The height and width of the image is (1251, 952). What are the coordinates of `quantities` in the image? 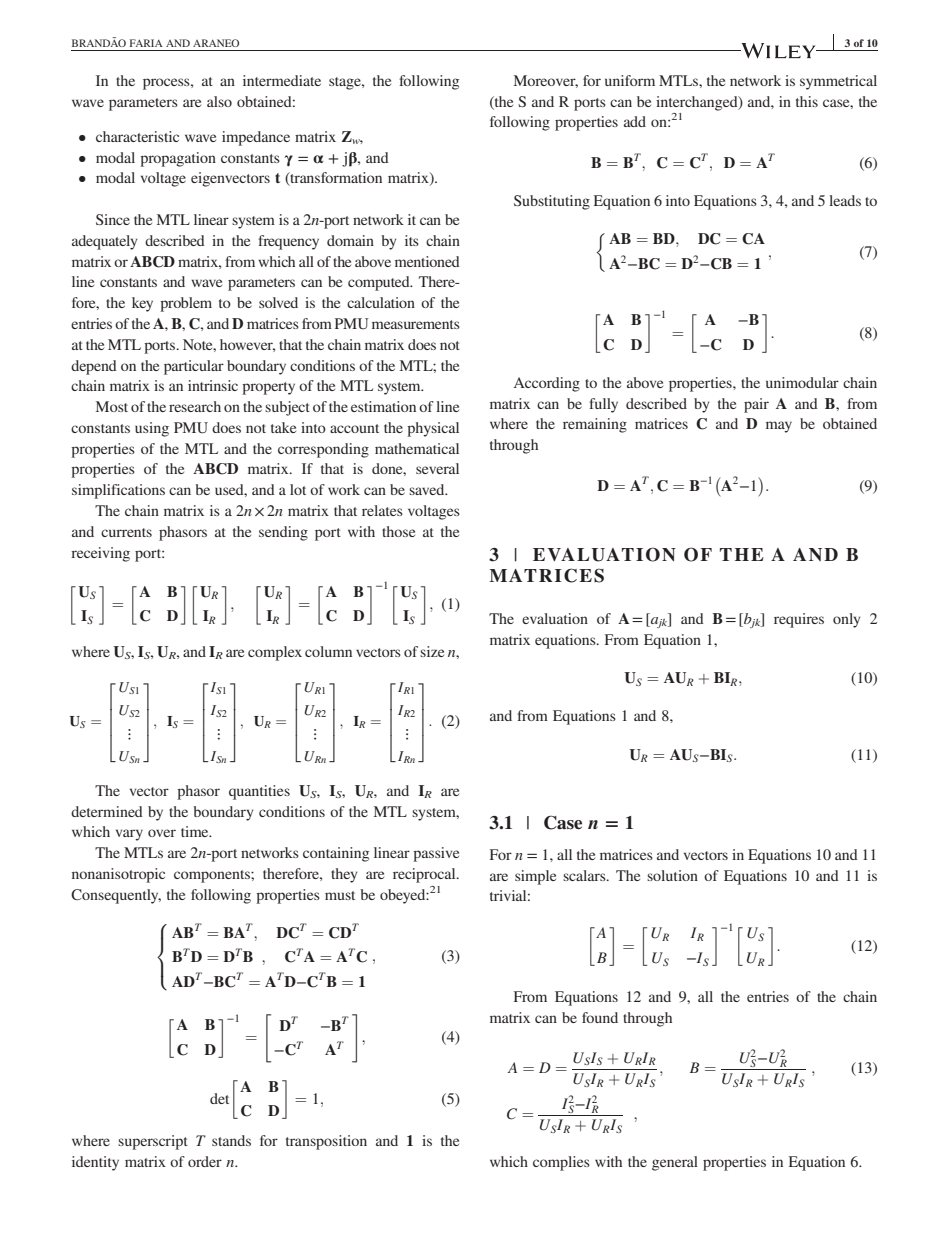 It's located at (259, 792).
